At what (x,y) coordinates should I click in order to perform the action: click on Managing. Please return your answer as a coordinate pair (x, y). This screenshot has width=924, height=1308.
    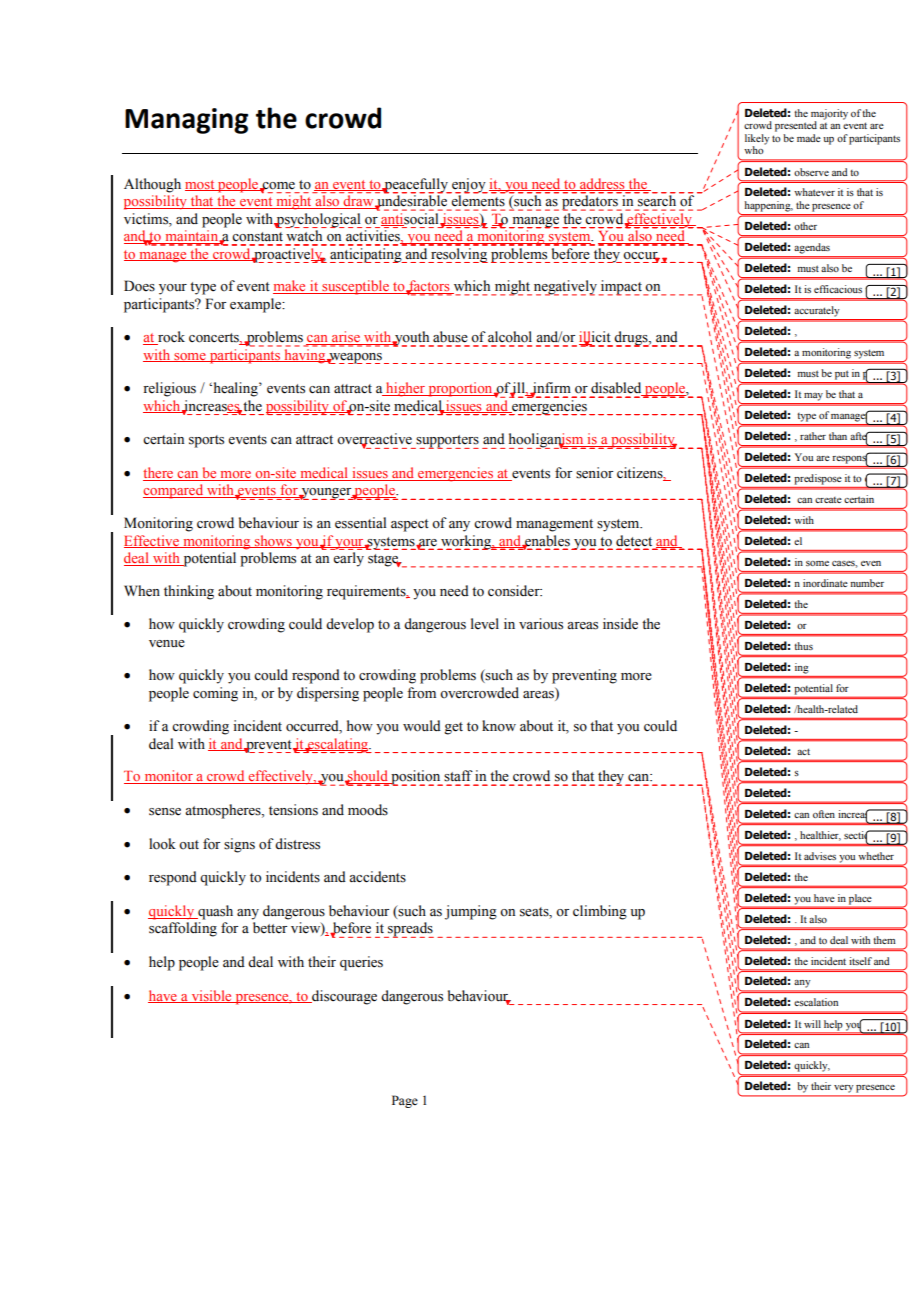
    Looking at the image, I should click on (186, 121).
